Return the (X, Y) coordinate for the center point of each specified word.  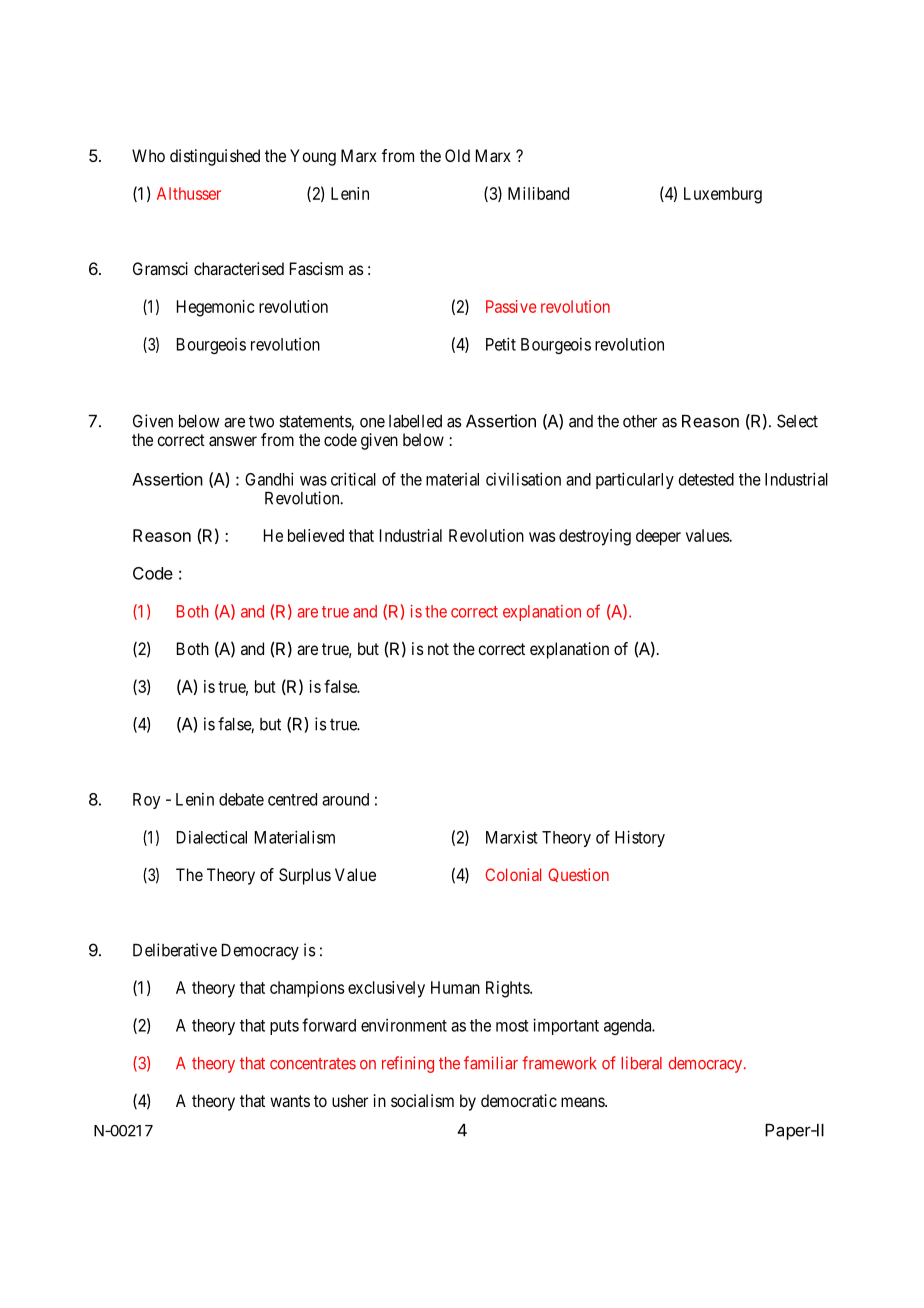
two (261, 421)
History (640, 838)
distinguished (215, 157)
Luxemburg (723, 195)
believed (316, 535)
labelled (415, 421)
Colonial (513, 874)
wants (290, 1101)
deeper (658, 537)
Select (797, 421)
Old (457, 155)
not (438, 649)
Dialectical (212, 837)
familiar (491, 1063)
